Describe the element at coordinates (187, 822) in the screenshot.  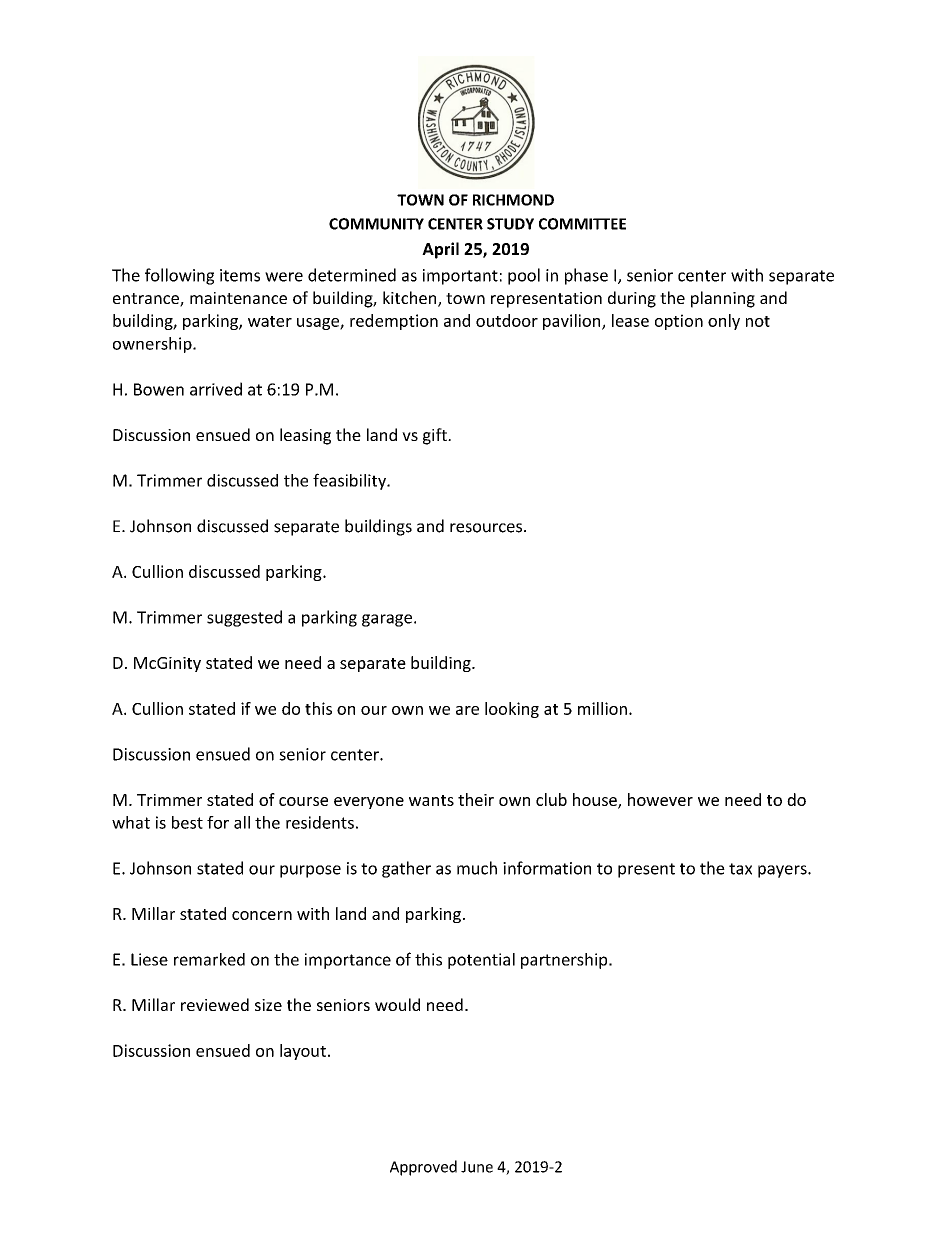
I see `best` at that location.
